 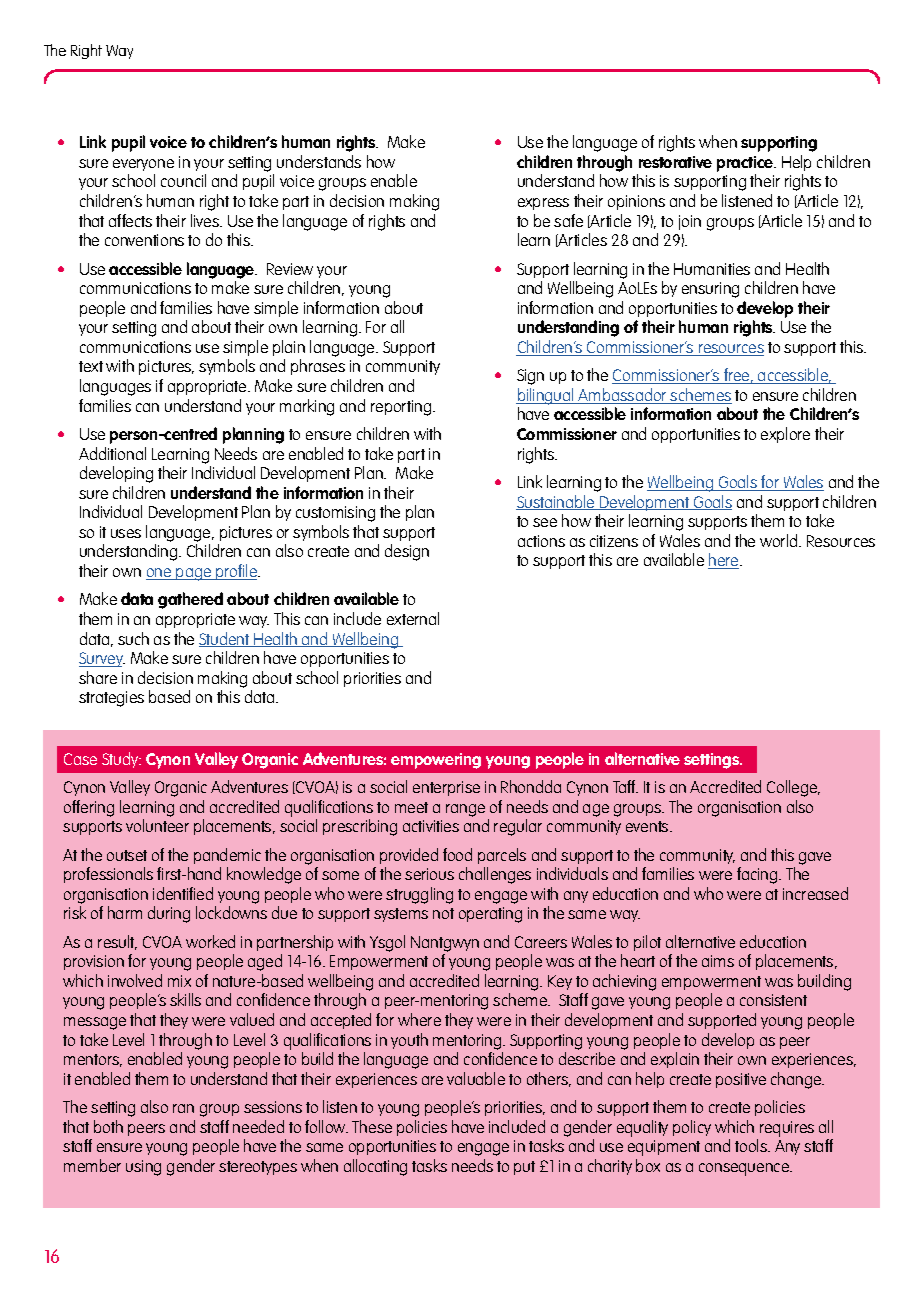 I want to click on not, so click(x=443, y=913).
